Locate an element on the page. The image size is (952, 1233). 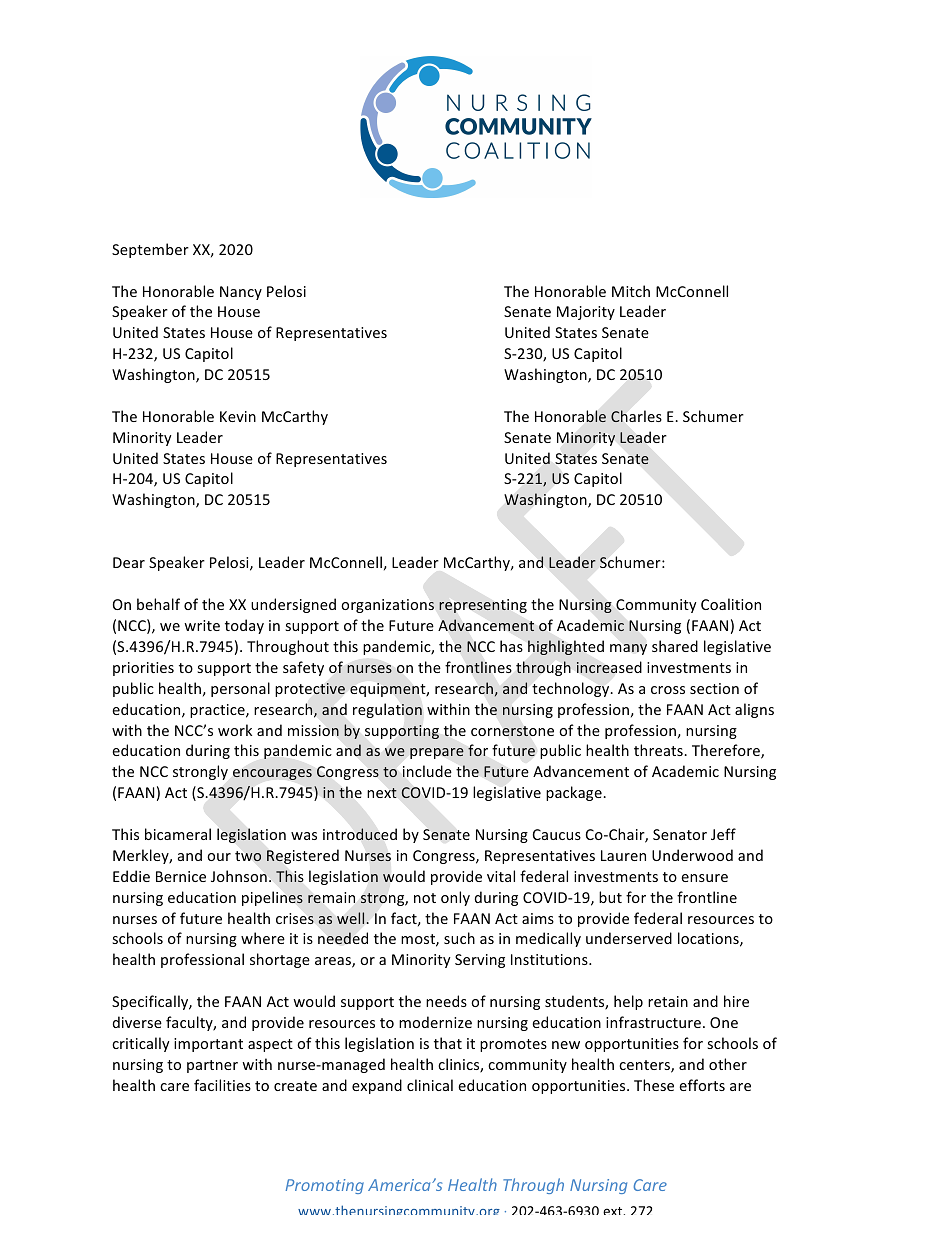
Charles is located at coordinates (636, 416).
